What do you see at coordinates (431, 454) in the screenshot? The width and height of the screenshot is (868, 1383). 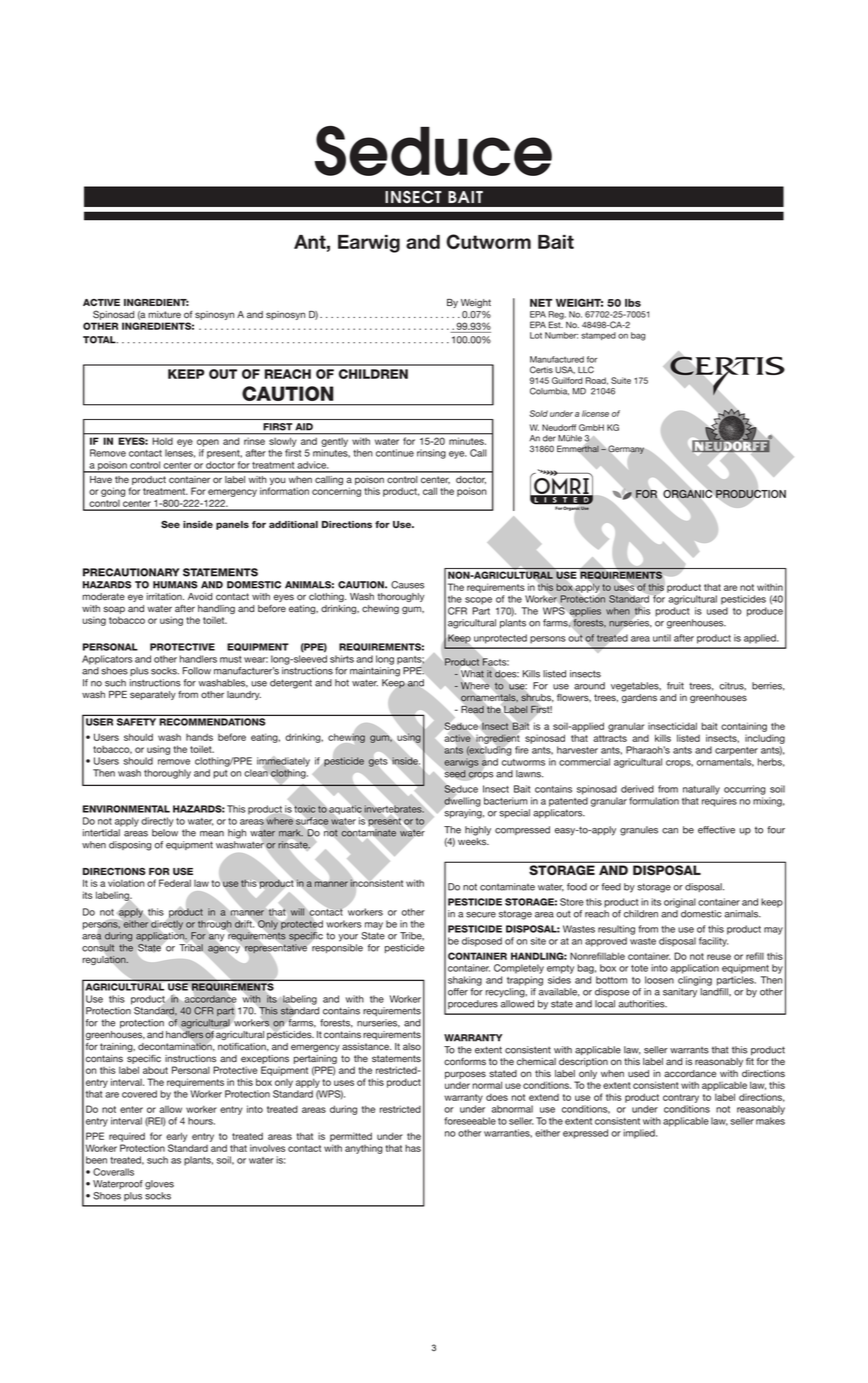 I see `rinsing` at bounding box center [431, 454].
